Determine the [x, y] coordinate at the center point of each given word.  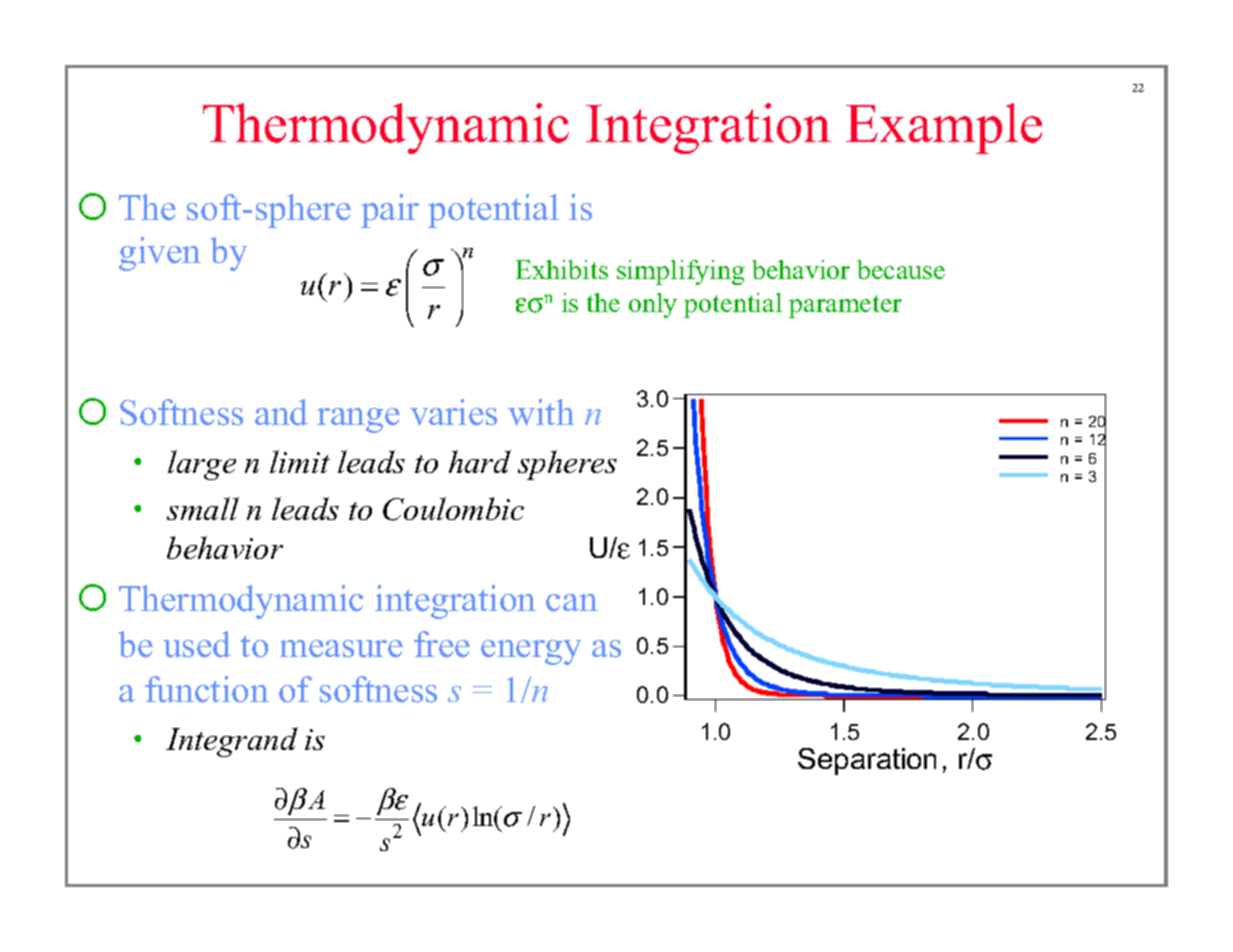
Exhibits [562, 269]
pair [390, 211]
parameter [845, 306]
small [203, 508]
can [572, 603]
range [358, 420]
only [653, 305]
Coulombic [453, 509]
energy [531, 652]
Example [944, 128]
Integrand [232, 742]
